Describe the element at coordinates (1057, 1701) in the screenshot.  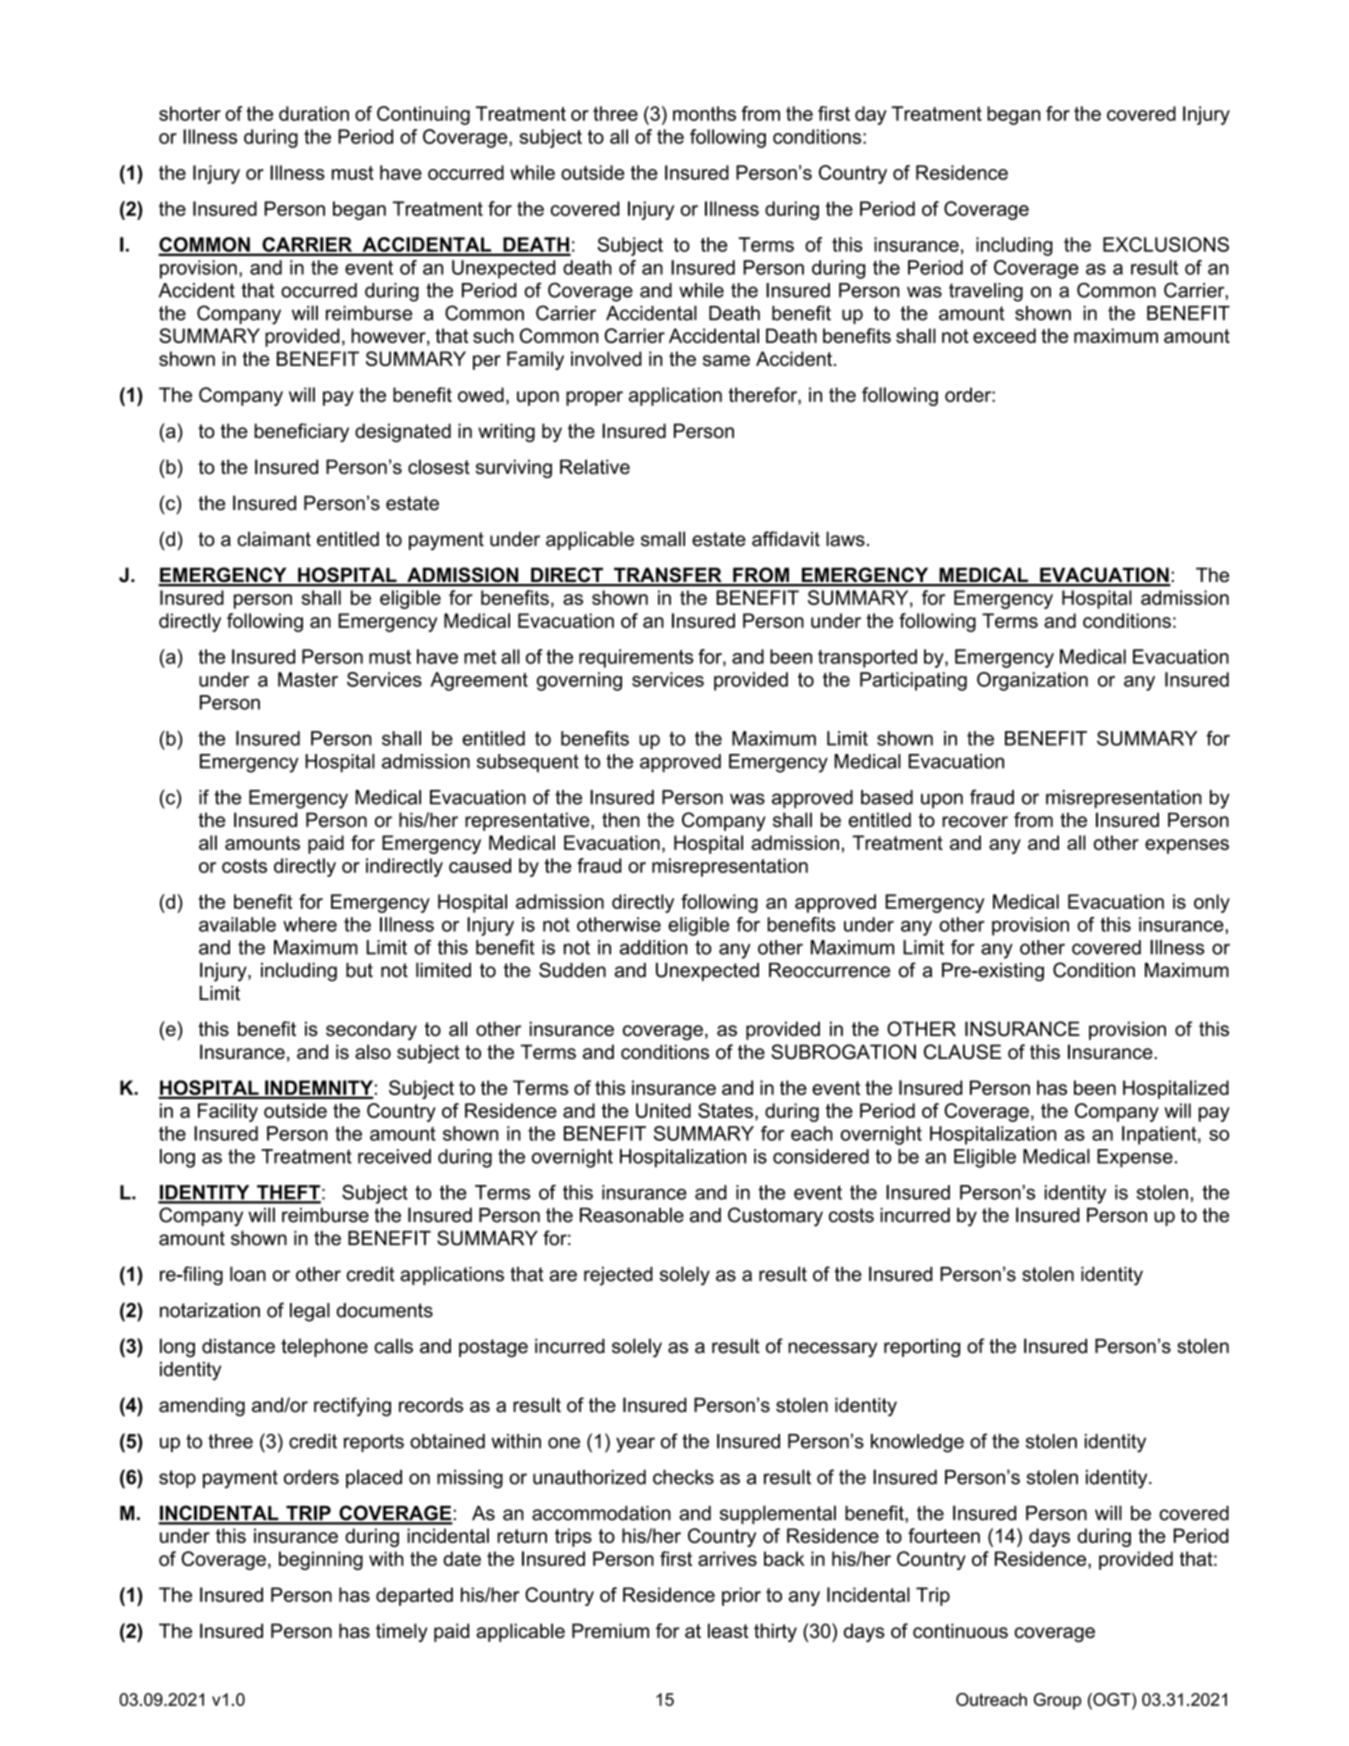
I see `Group` at that location.
